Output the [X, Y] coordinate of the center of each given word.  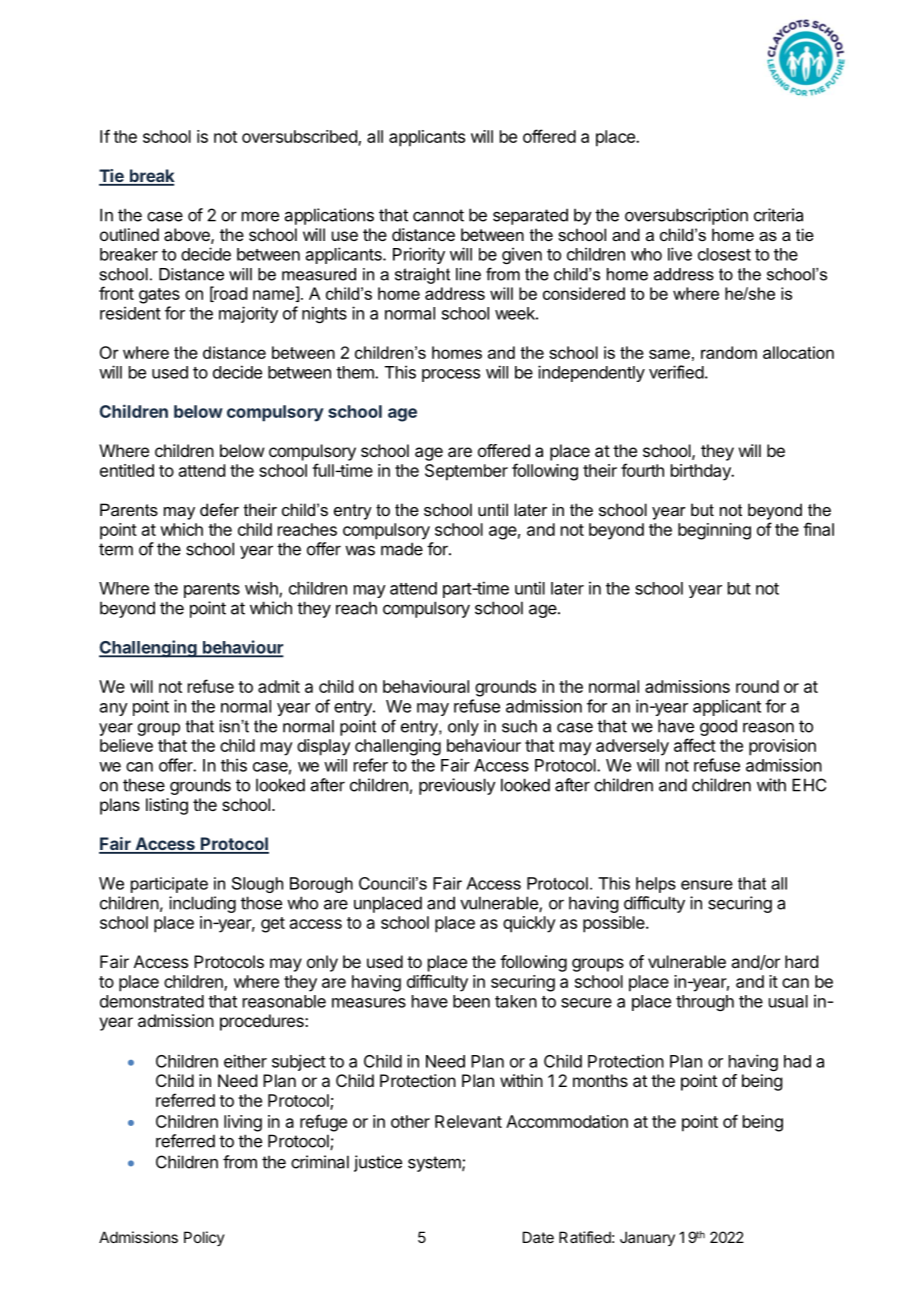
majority [248, 314]
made [402, 549]
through [705, 1003]
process [451, 375]
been [471, 1001]
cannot [438, 215]
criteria [778, 215]
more [260, 216]
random [729, 352]
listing [167, 806]
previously [457, 786]
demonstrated [152, 1001]
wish [262, 589]
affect [695, 745]
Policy [204, 1238]
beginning [714, 531]
